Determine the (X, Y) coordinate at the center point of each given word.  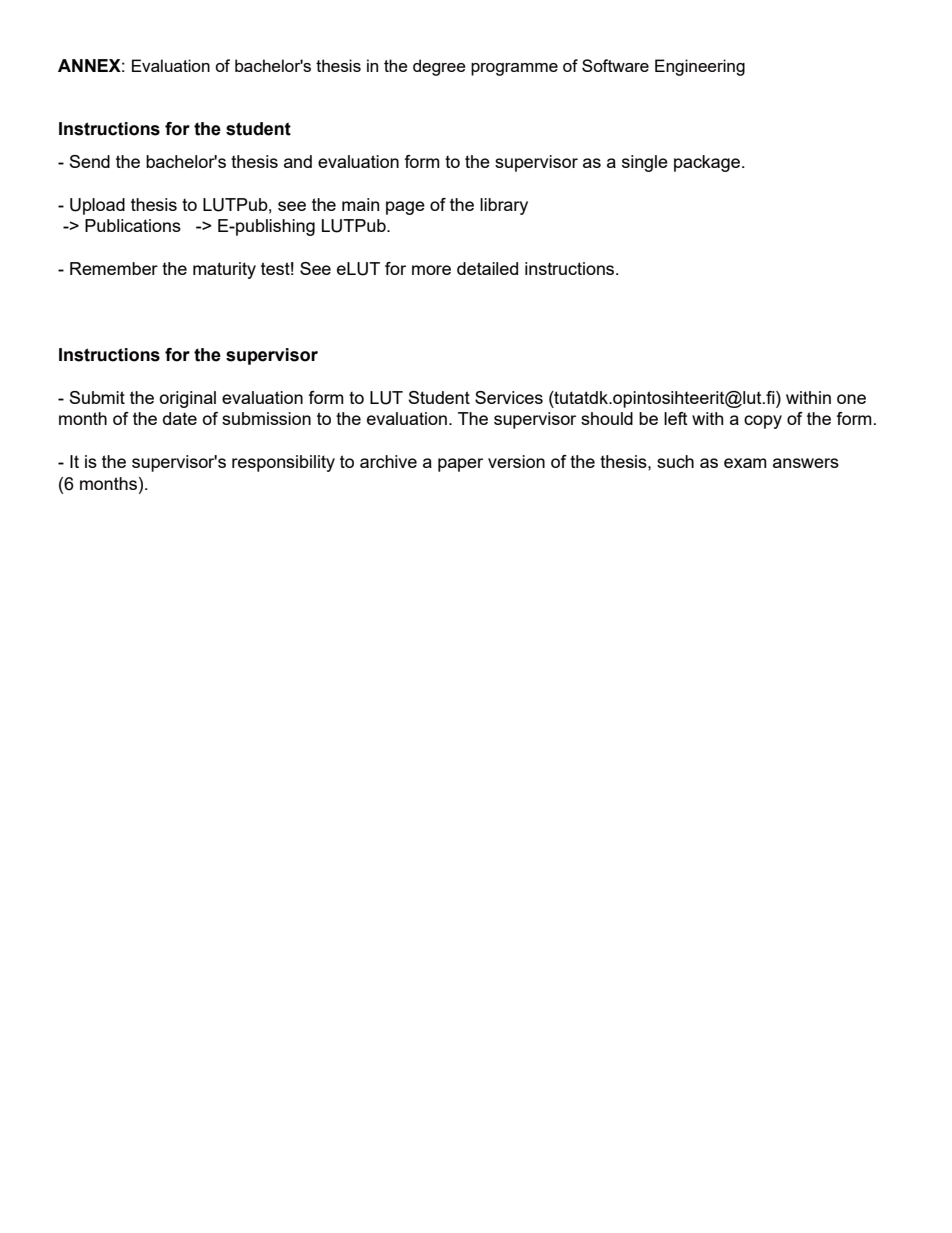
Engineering (700, 67)
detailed (487, 268)
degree (439, 67)
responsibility (283, 463)
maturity (224, 270)
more (431, 270)
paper (460, 465)
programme (514, 69)
